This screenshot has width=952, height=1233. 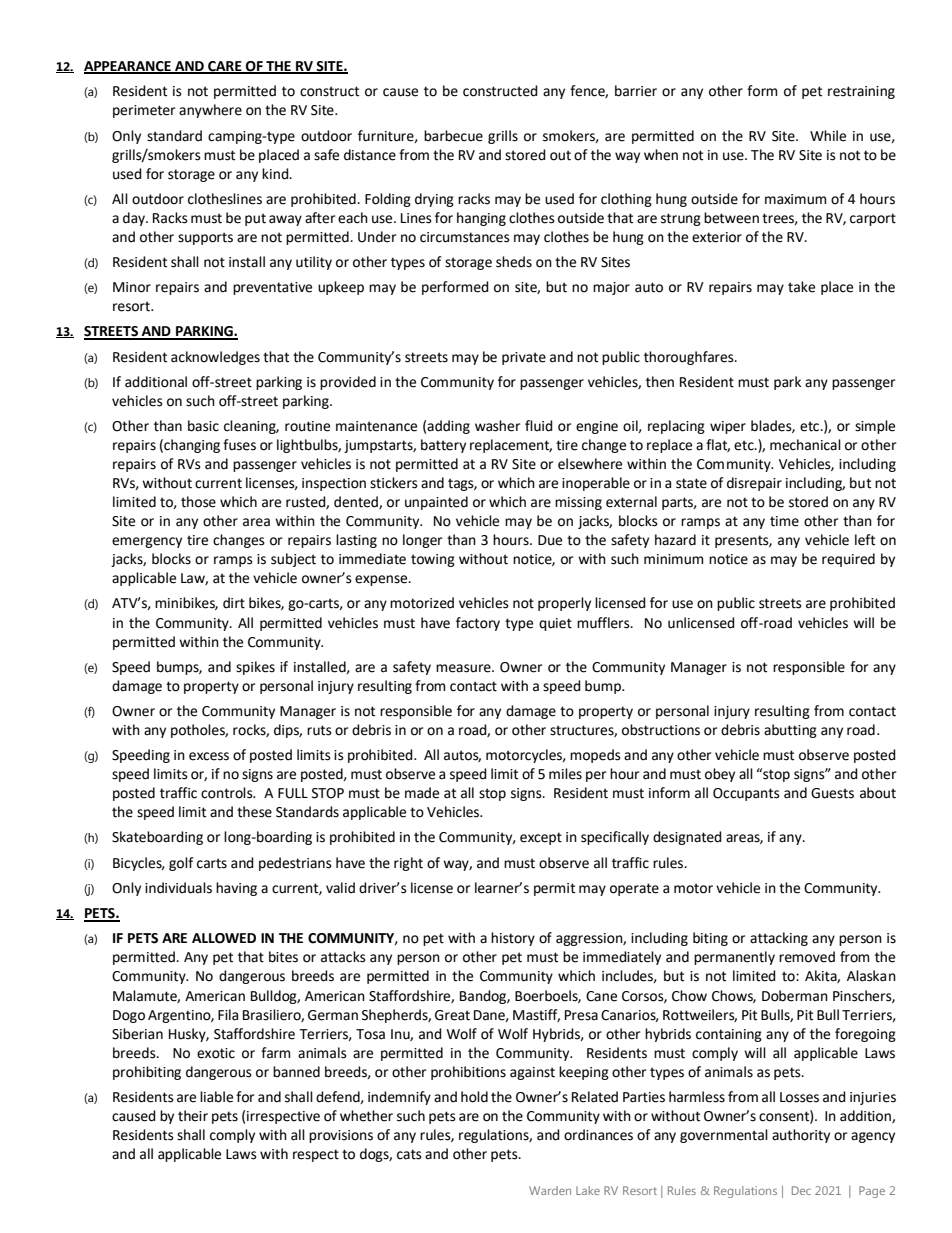 I want to click on required, so click(x=848, y=560).
